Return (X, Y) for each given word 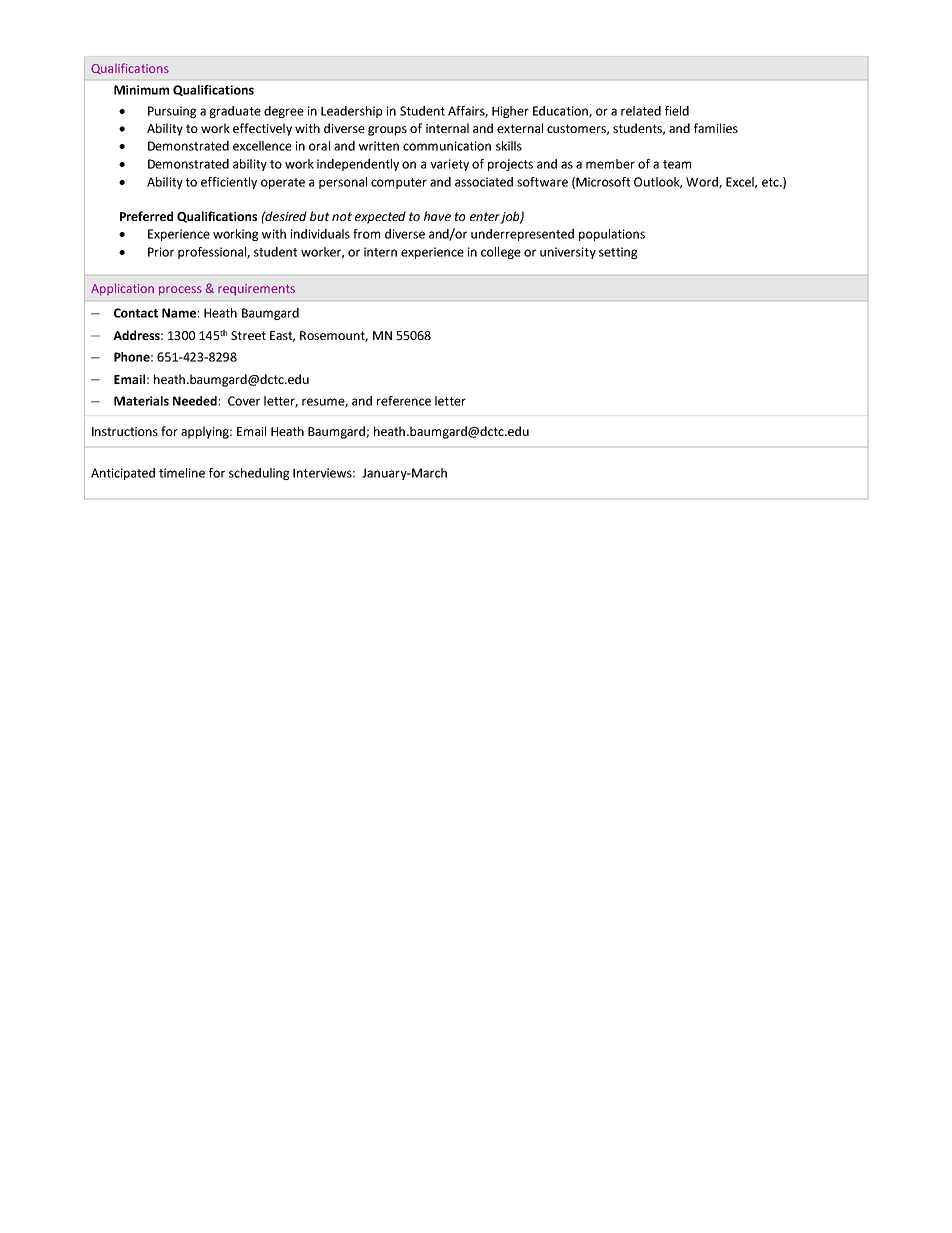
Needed (195, 401)
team (677, 164)
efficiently (229, 183)
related (641, 111)
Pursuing (172, 112)
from (366, 234)
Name (179, 313)
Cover (244, 401)
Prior (161, 252)
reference (404, 401)
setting (618, 253)
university (568, 253)
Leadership (351, 112)
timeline (182, 473)
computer (399, 183)
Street (248, 335)
